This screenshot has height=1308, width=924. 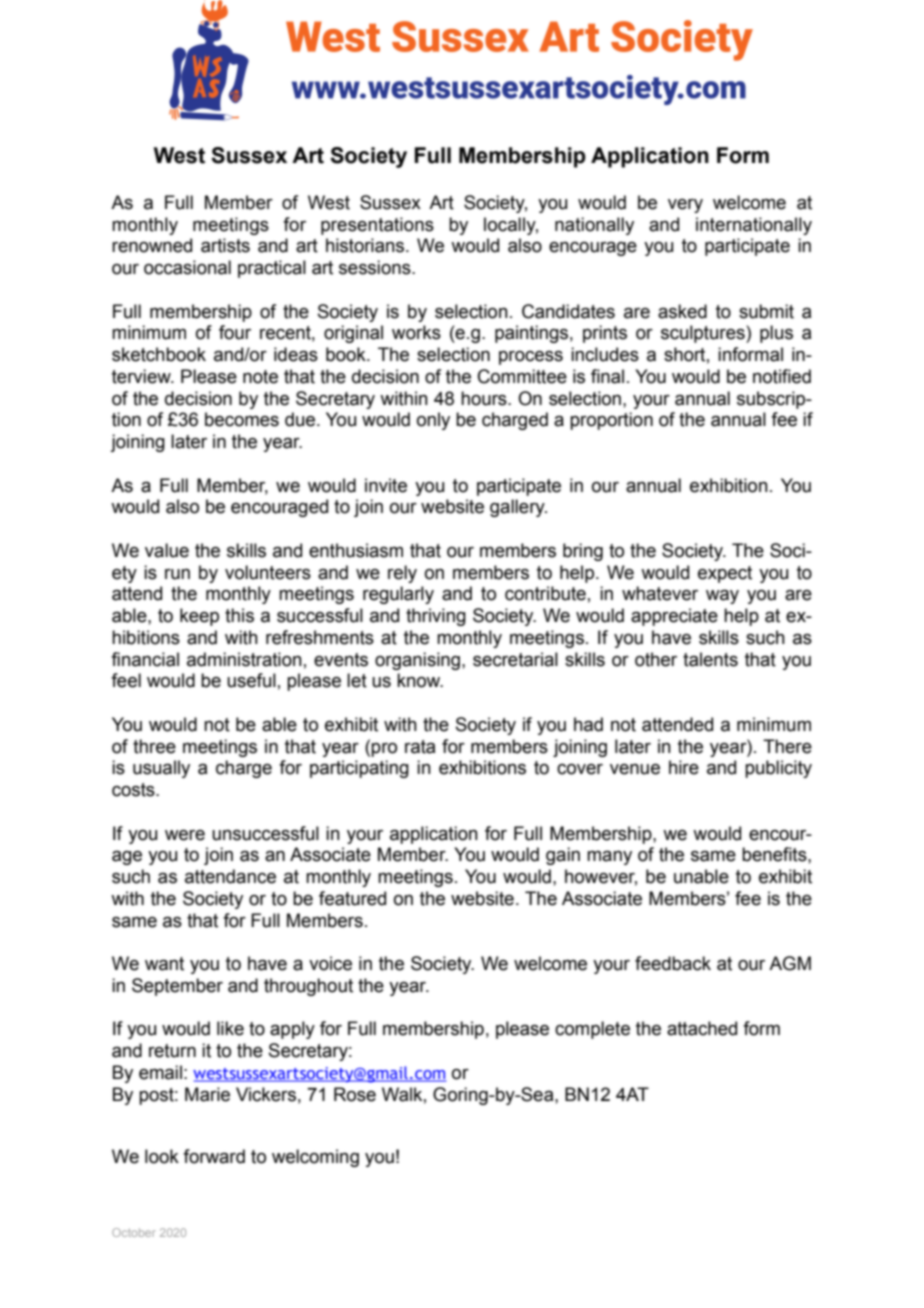 What do you see at coordinates (673, 963) in the screenshot?
I see `feedback` at bounding box center [673, 963].
